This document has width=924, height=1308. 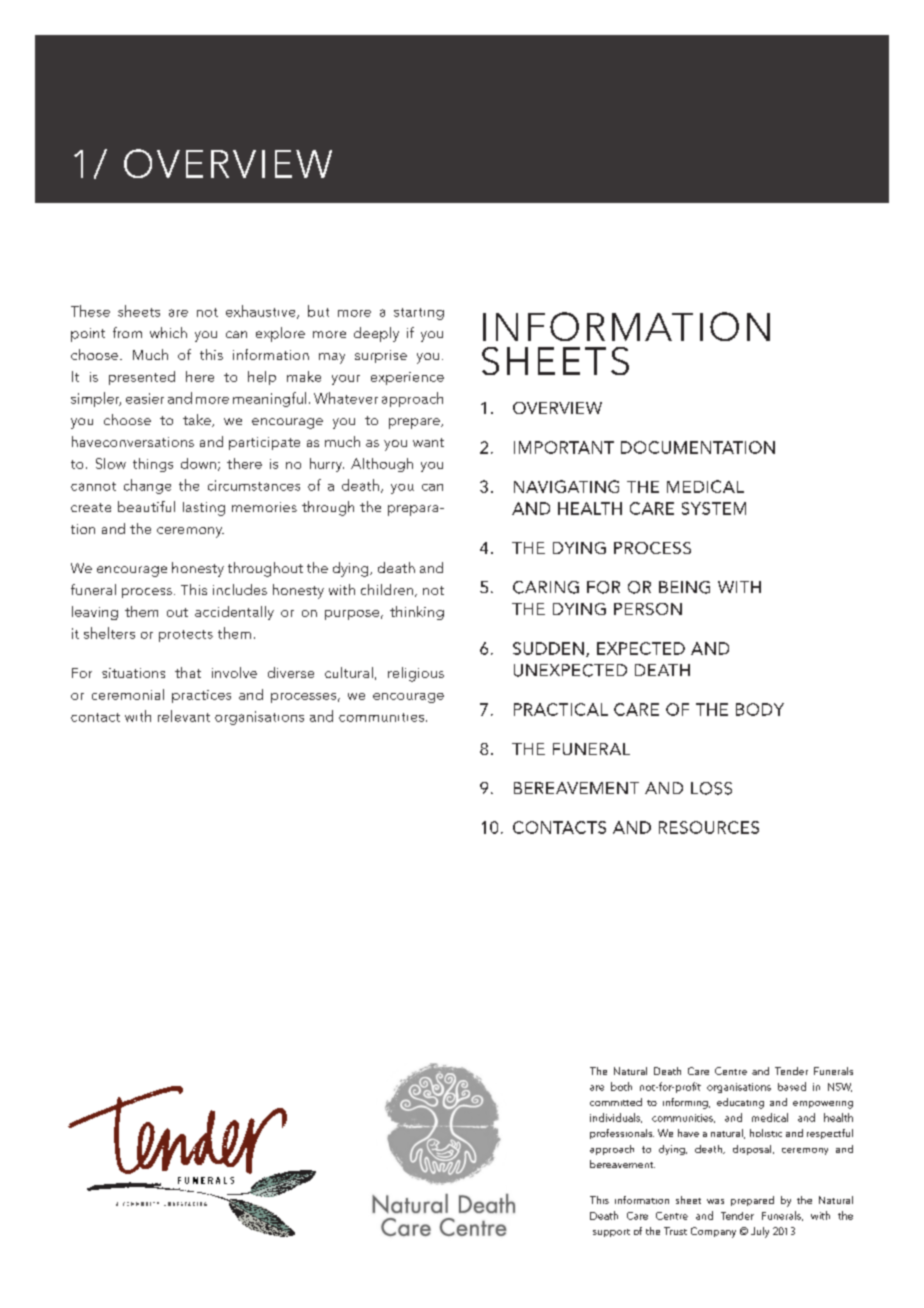 What do you see at coordinates (611, 1233) in the document?
I see `support` at bounding box center [611, 1233].
